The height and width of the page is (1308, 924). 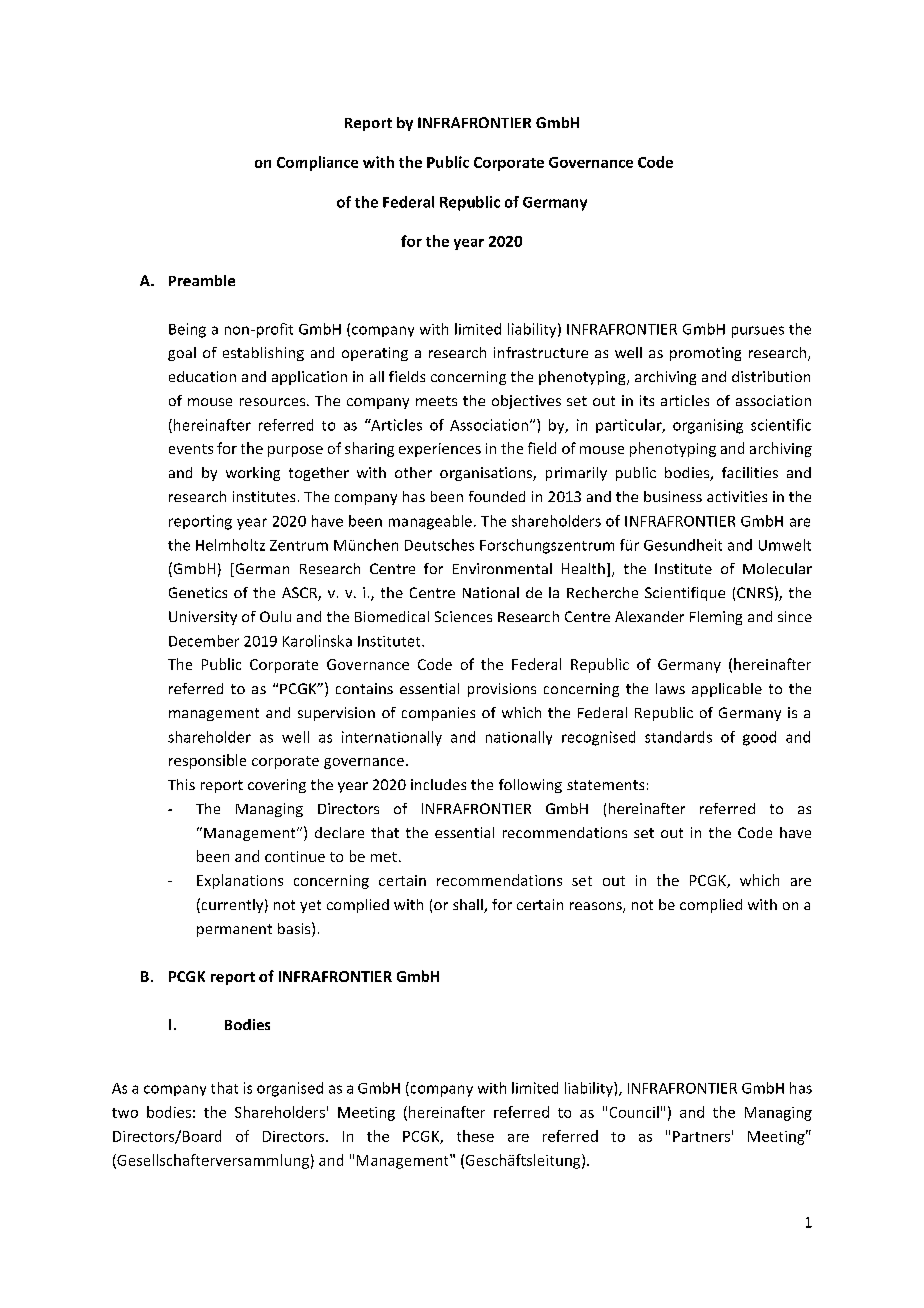 What do you see at coordinates (125, 1113) in the page?
I see `two` at bounding box center [125, 1113].
